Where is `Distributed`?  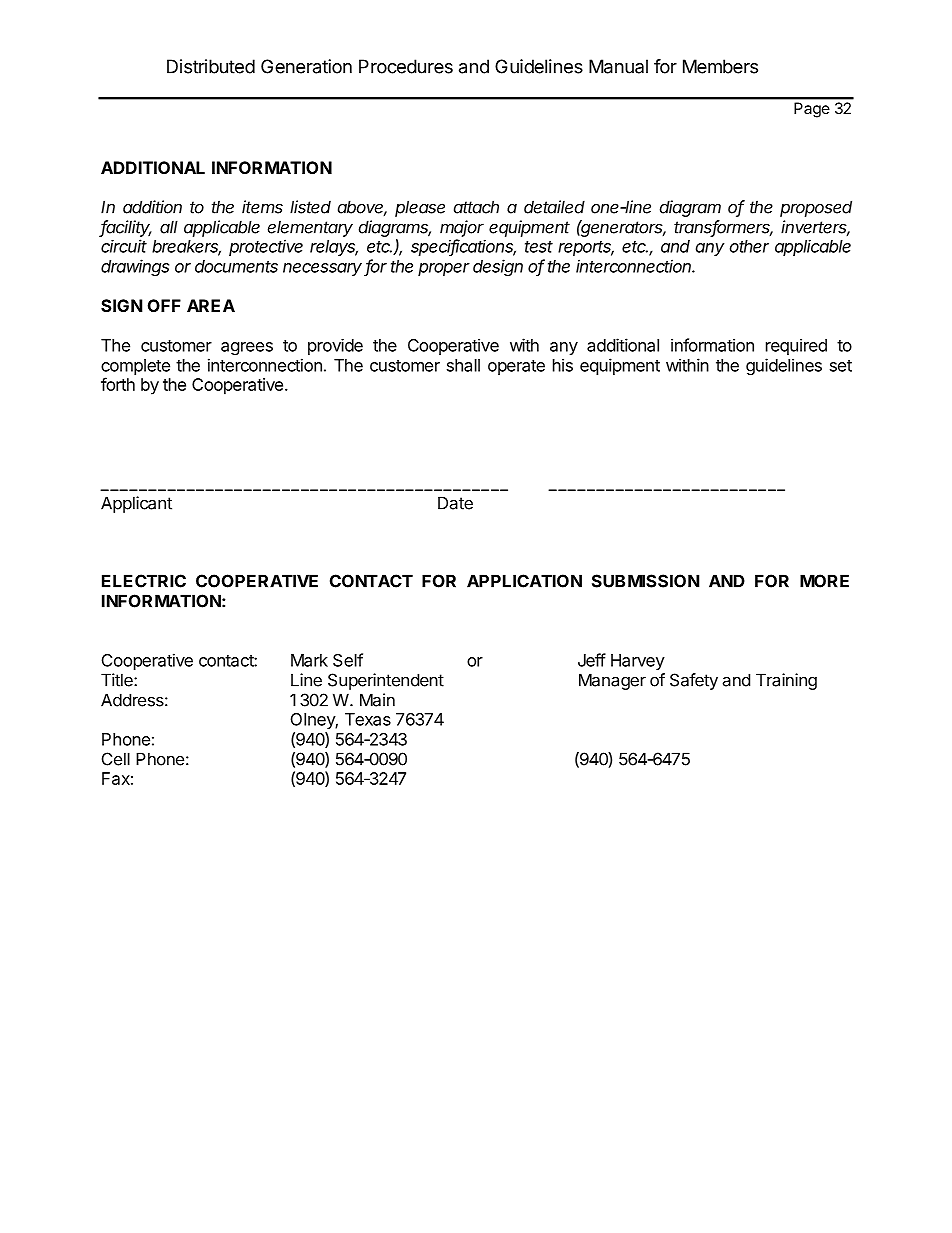
Distributed is located at coordinates (211, 66).
